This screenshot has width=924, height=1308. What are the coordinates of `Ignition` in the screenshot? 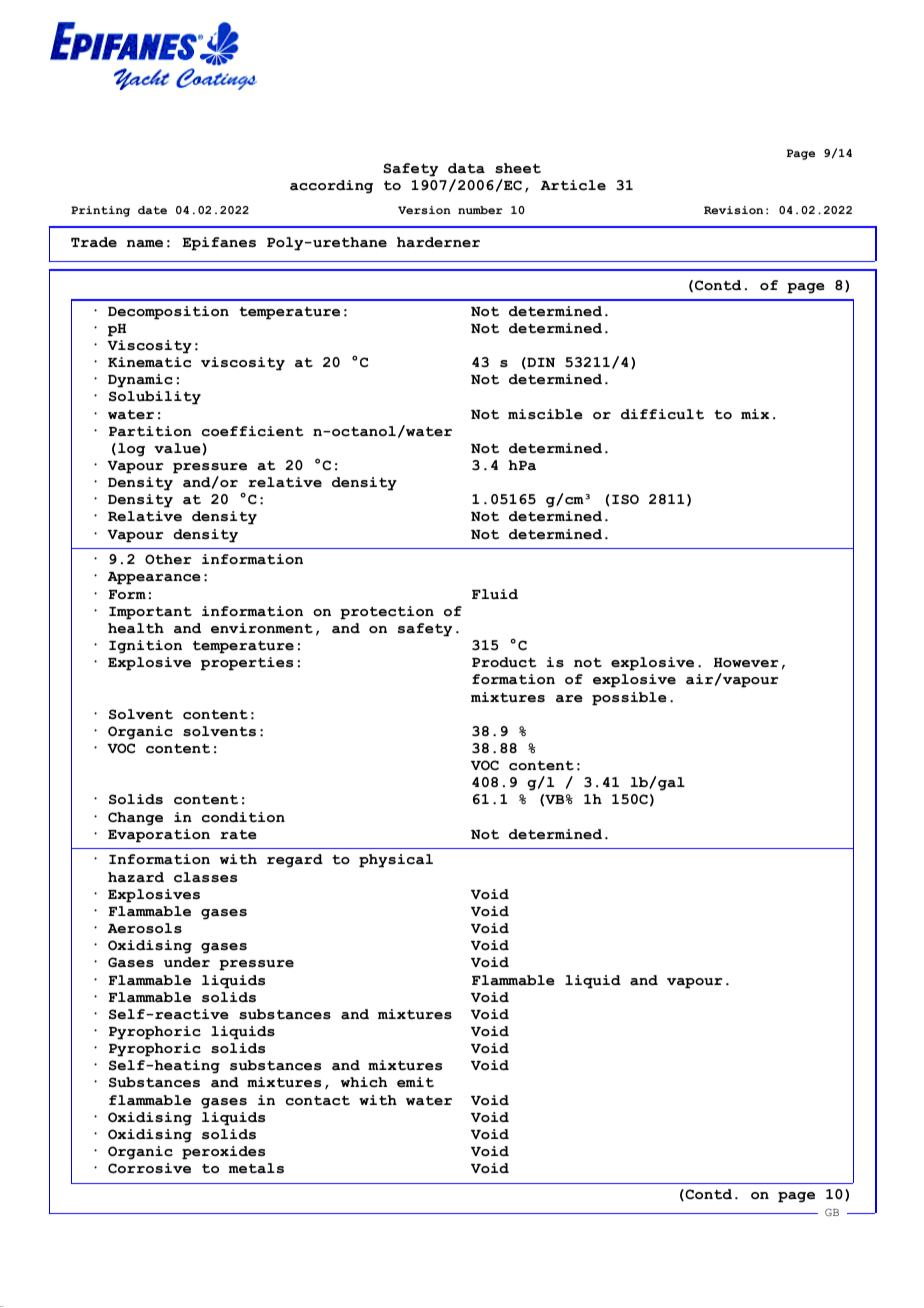 It's located at (145, 647).
